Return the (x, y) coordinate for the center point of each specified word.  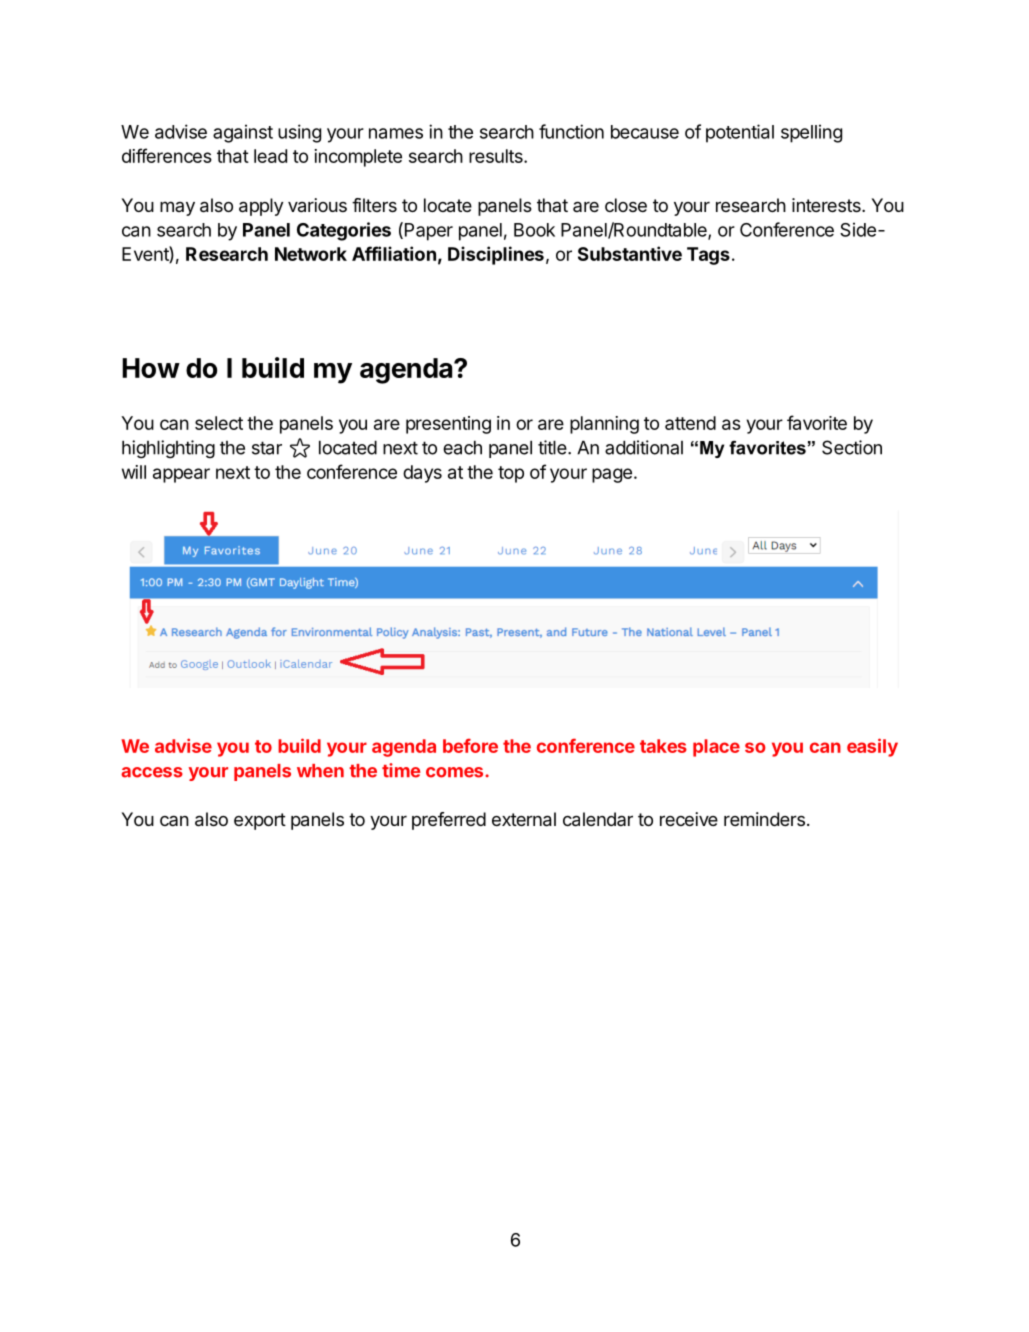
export (260, 821)
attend (690, 423)
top (511, 474)
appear (181, 475)
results (497, 156)
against (243, 133)
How (151, 368)
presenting (448, 425)
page (612, 475)
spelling (811, 133)
